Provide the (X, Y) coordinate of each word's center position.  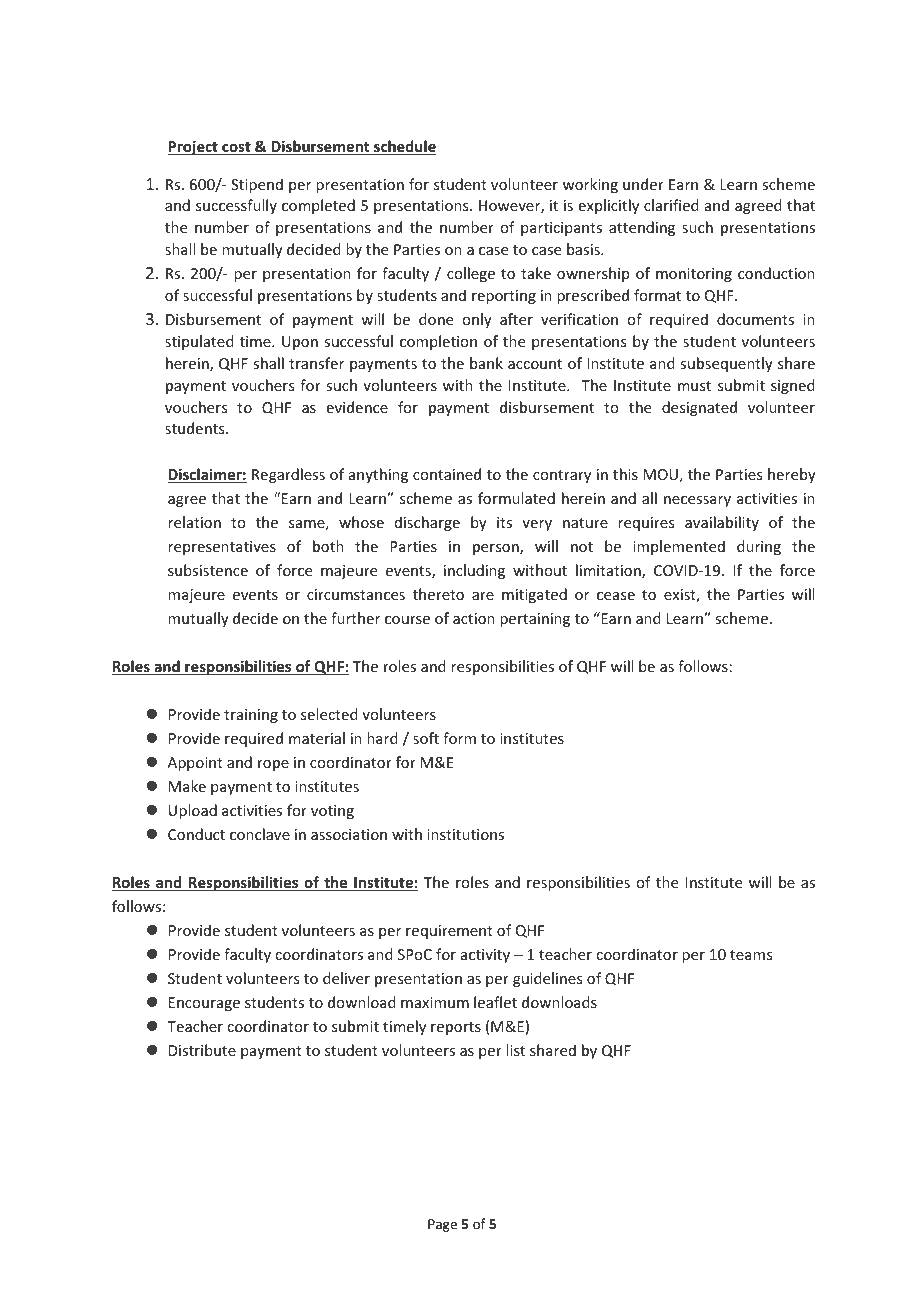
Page (442, 1225)
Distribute (202, 1050)
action (474, 618)
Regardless (288, 475)
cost (236, 148)
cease (616, 596)
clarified (671, 205)
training (251, 716)
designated (699, 408)
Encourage (204, 1004)
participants (561, 229)
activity (485, 956)
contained (447, 474)
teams (751, 955)
